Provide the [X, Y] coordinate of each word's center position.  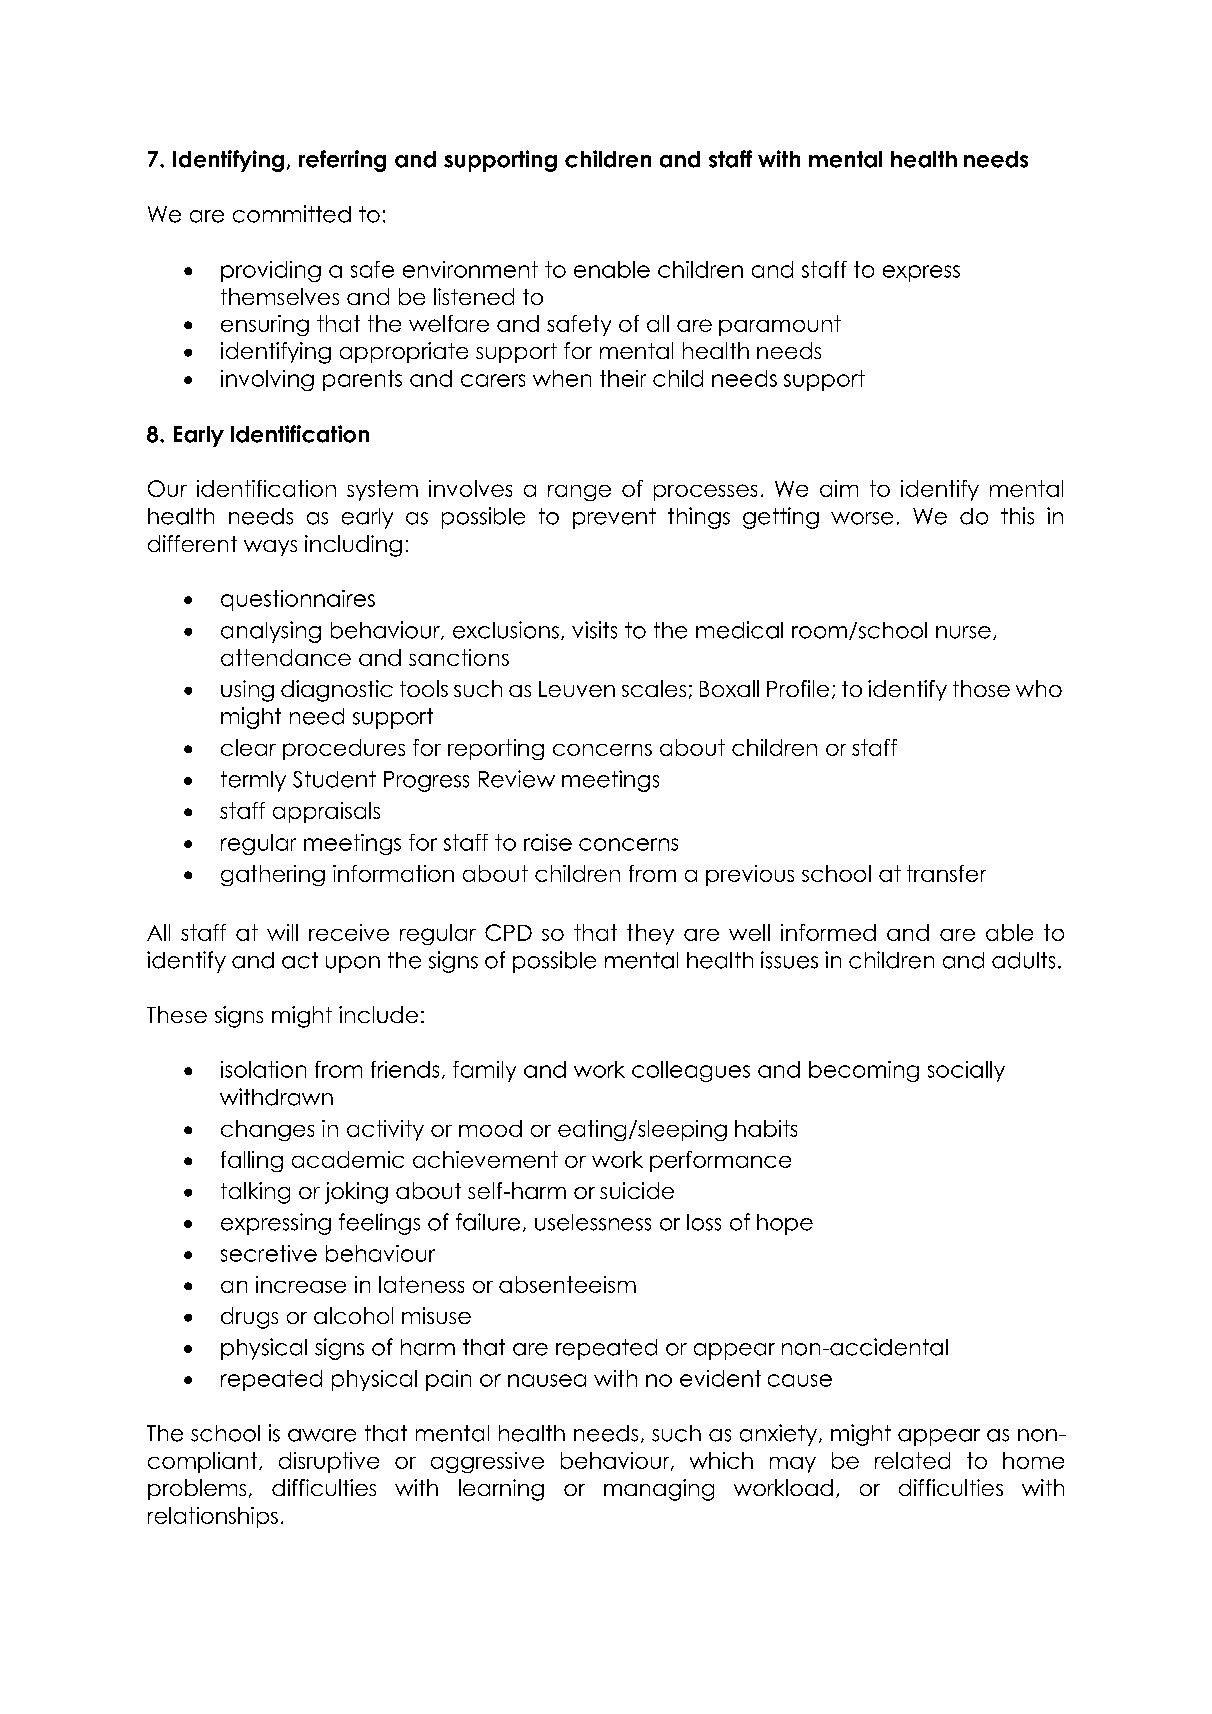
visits [594, 630]
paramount [780, 325]
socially [966, 1071]
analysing [271, 632]
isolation [263, 1069]
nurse [963, 632]
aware [322, 1435]
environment [470, 269]
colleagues [691, 1071]
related [912, 1460]
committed [292, 214]
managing [659, 1490]
